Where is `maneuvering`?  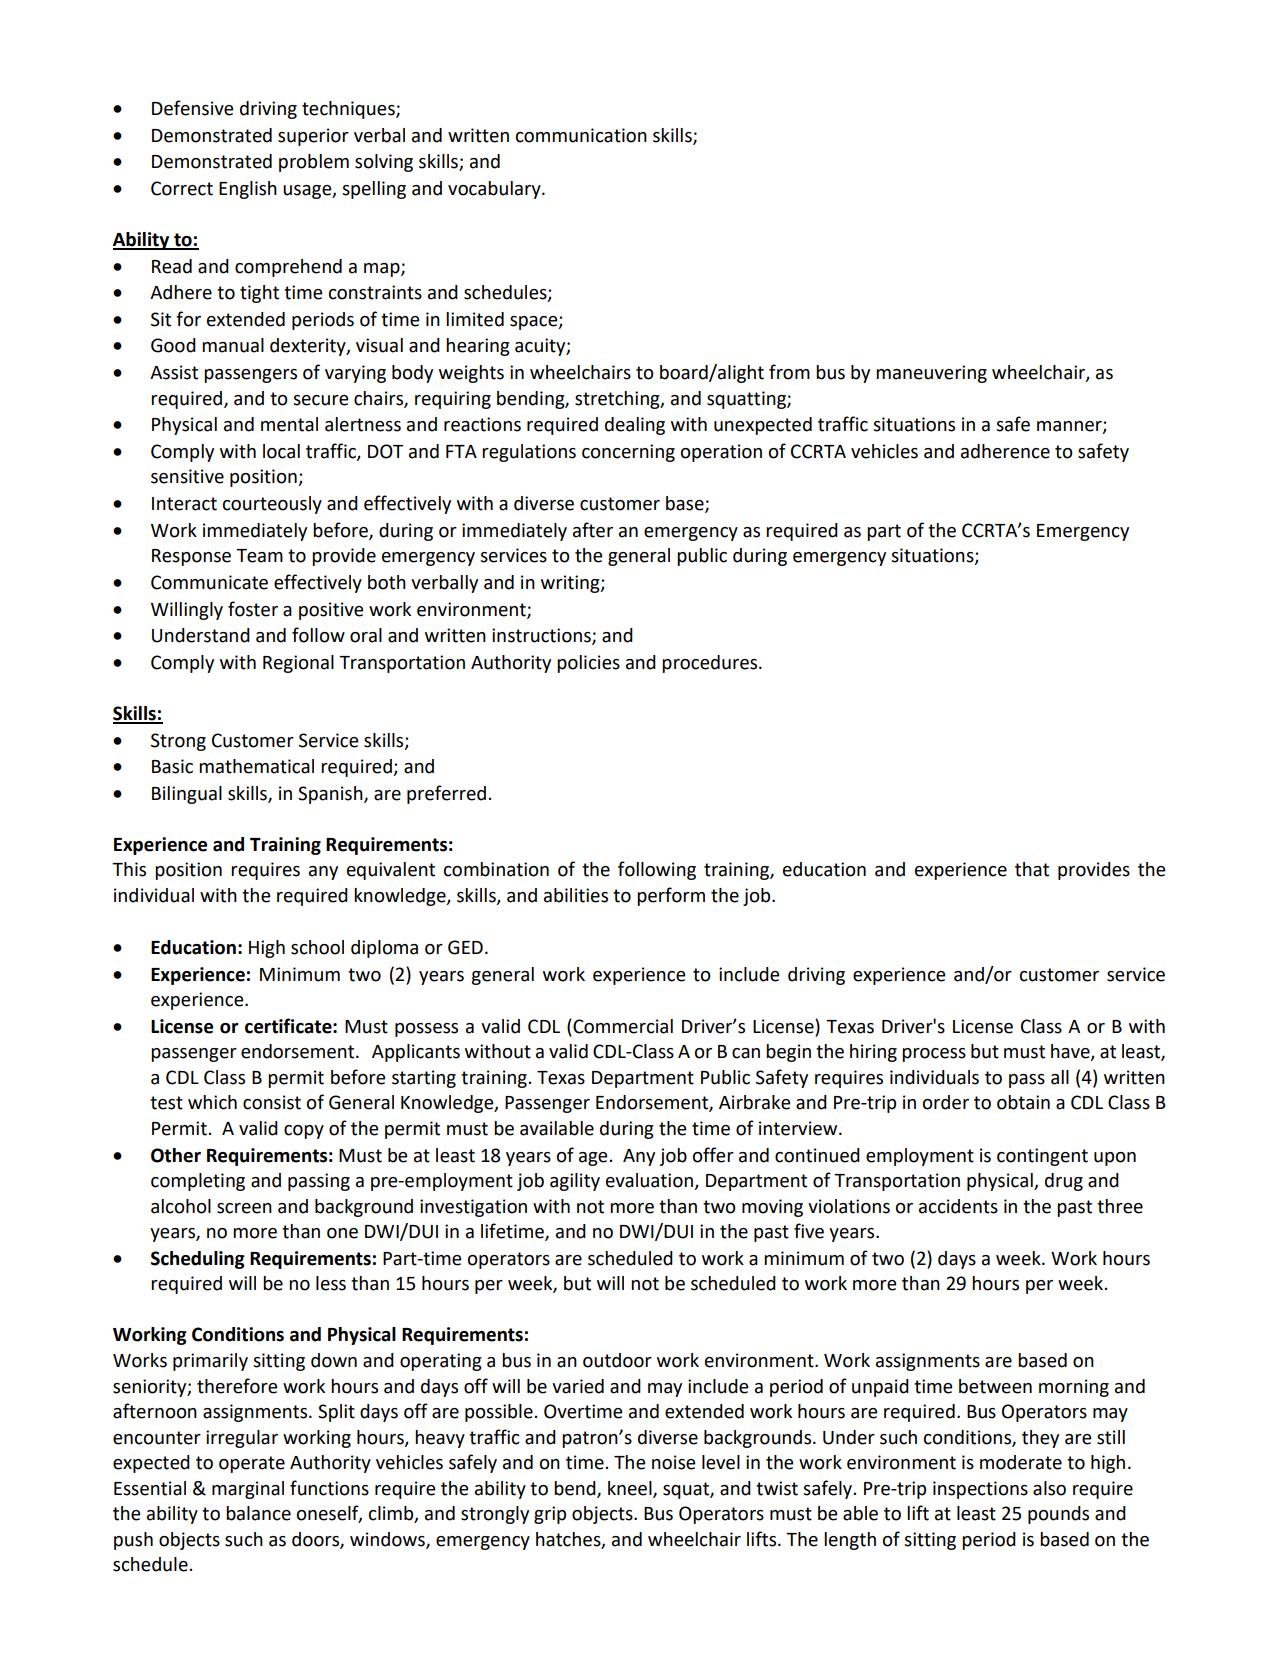
maneuvering is located at coordinates (931, 374).
